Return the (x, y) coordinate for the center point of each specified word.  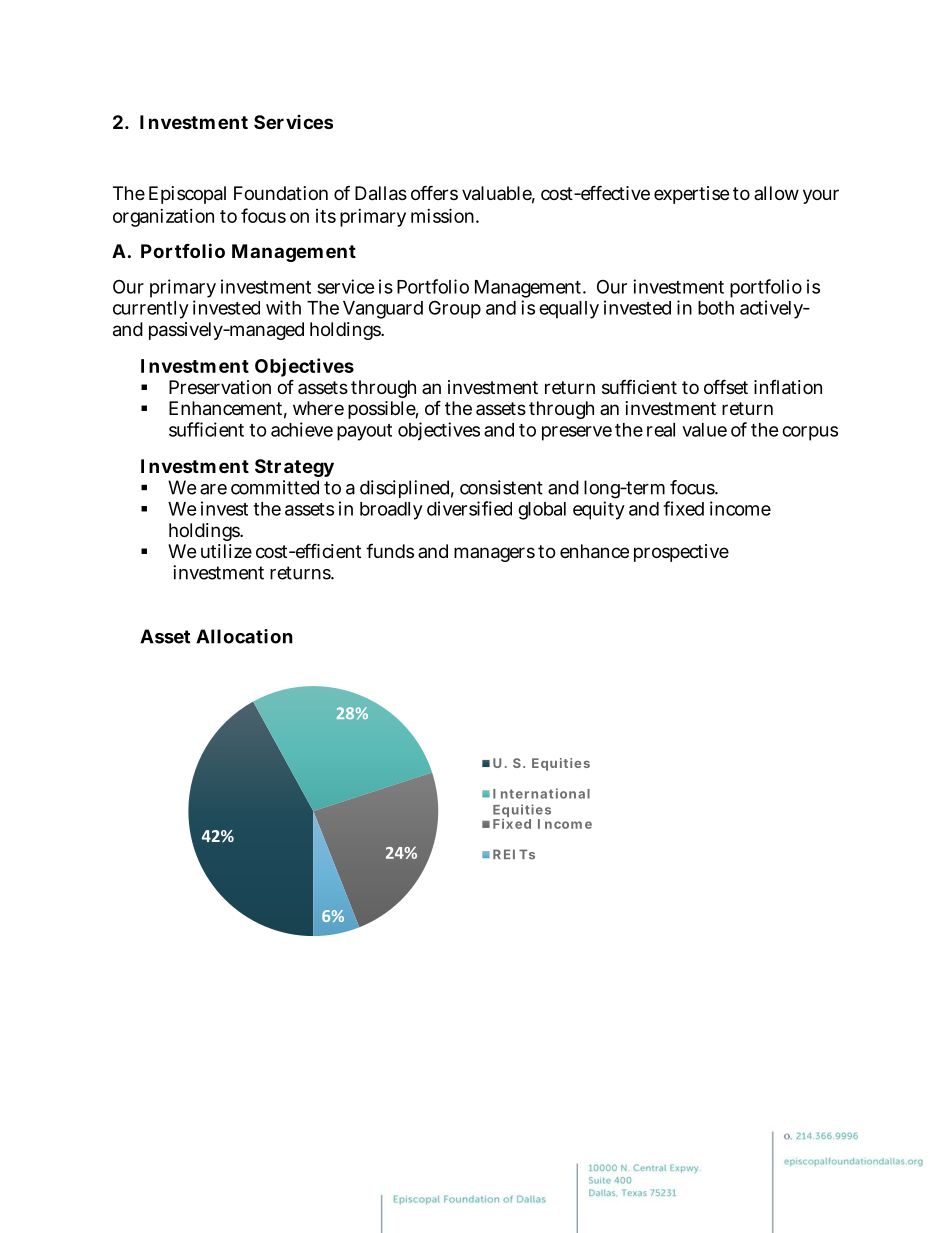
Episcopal (187, 195)
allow (776, 193)
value (704, 430)
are (213, 489)
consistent (501, 487)
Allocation (244, 636)
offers (434, 192)
